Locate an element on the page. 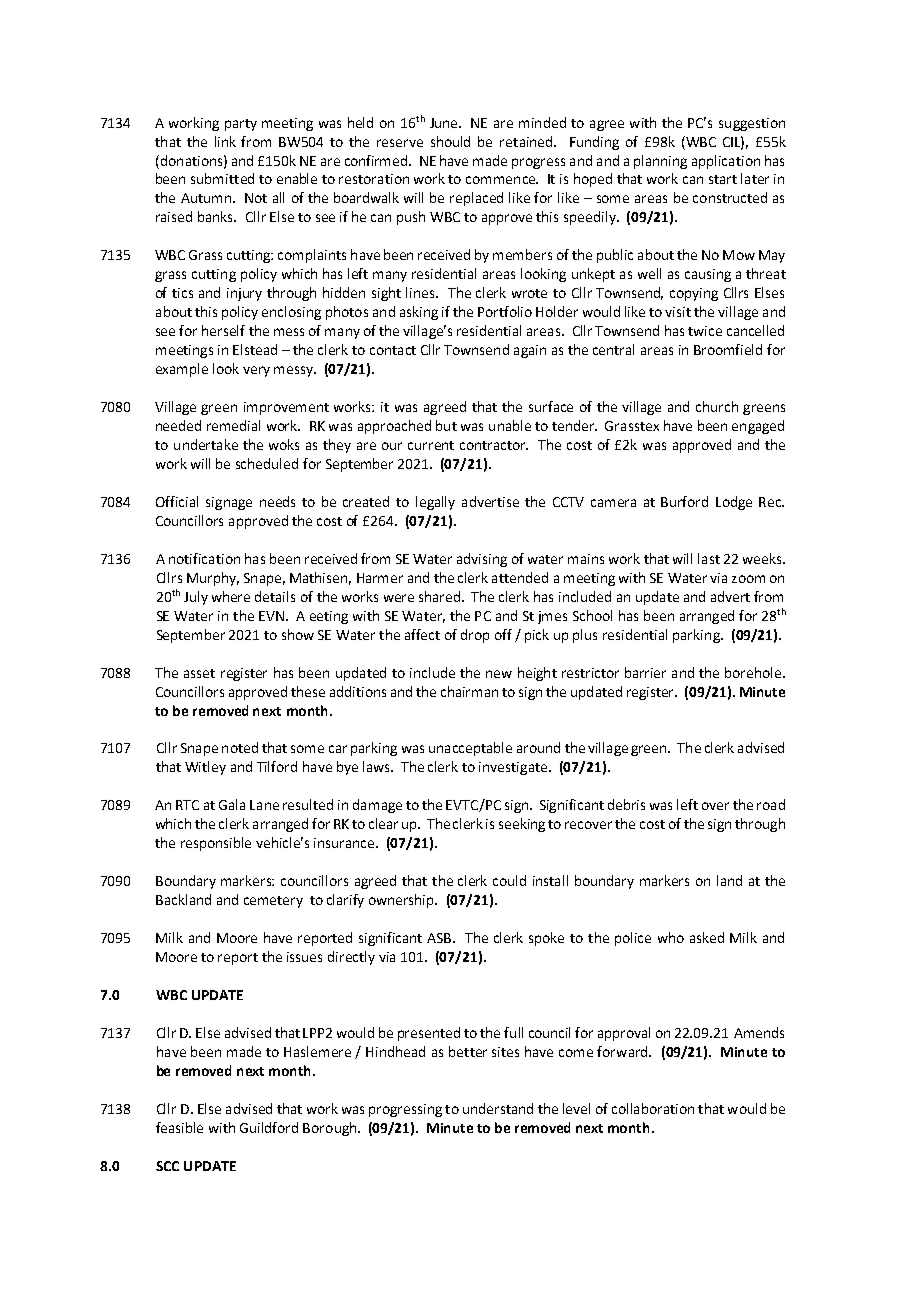 The height and width of the document is (1308, 924). collaboration is located at coordinates (653, 1108).
